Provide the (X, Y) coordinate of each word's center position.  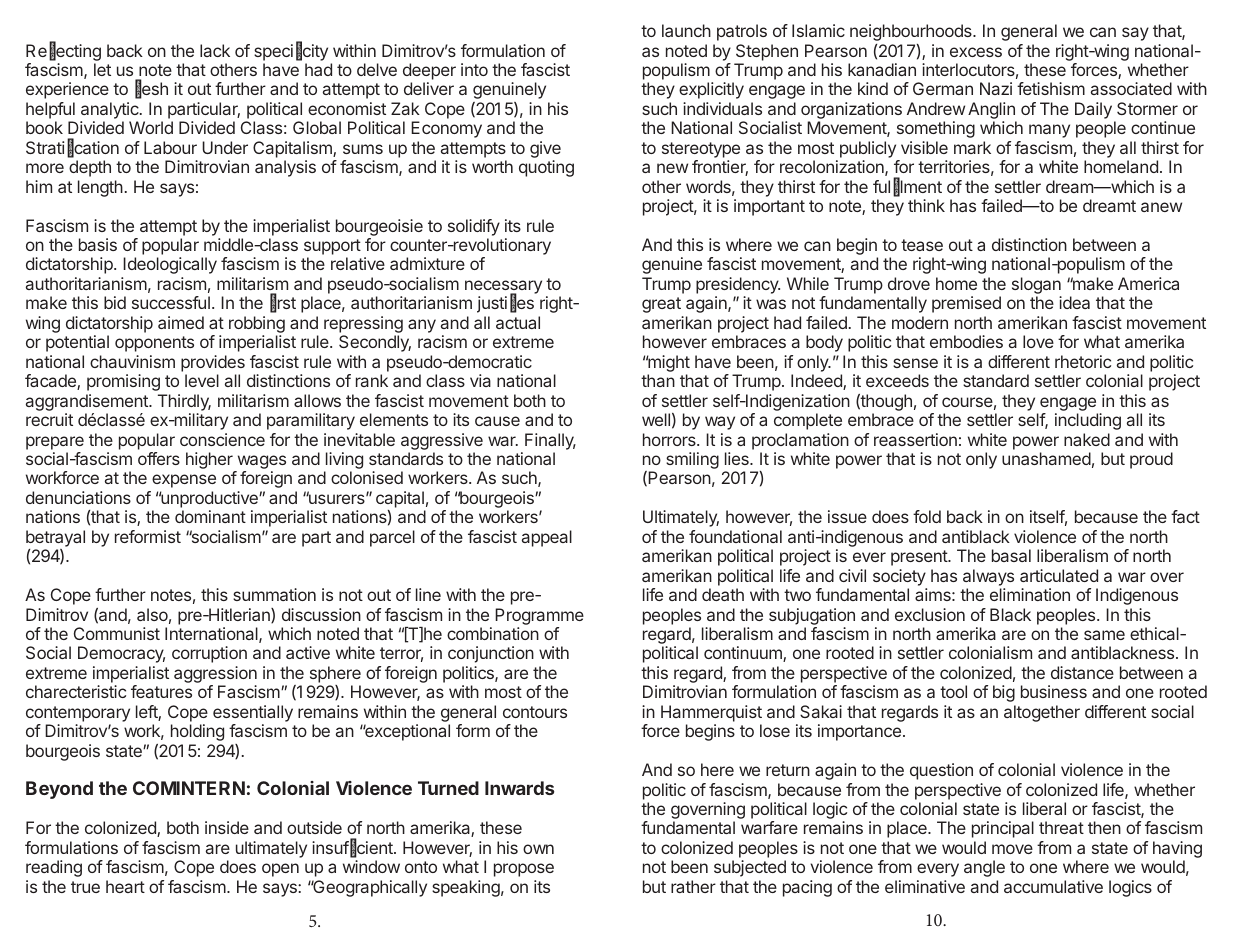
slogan (1037, 287)
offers (159, 458)
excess (976, 52)
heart (125, 886)
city (315, 52)
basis (98, 244)
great (661, 305)
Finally (550, 441)
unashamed (1046, 458)
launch (686, 30)
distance (1082, 672)
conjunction (491, 654)
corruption (209, 654)
